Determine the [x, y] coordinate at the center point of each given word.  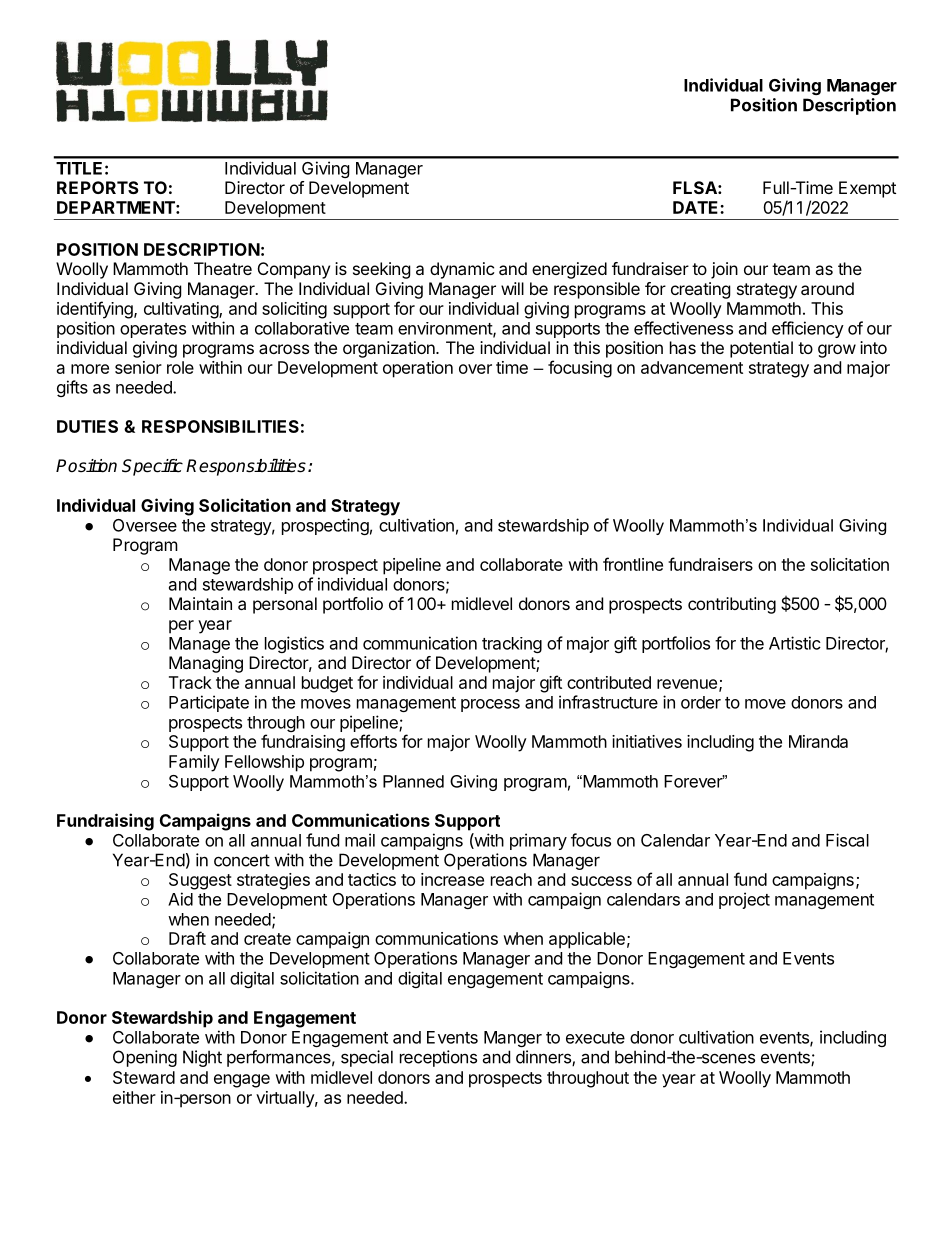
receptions [438, 1058]
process [490, 705]
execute [595, 1038]
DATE [697, 207]
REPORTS [98, 187]
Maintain [200, 603]
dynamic [462, 270]
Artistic [795, 643]
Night [202, 1058]
